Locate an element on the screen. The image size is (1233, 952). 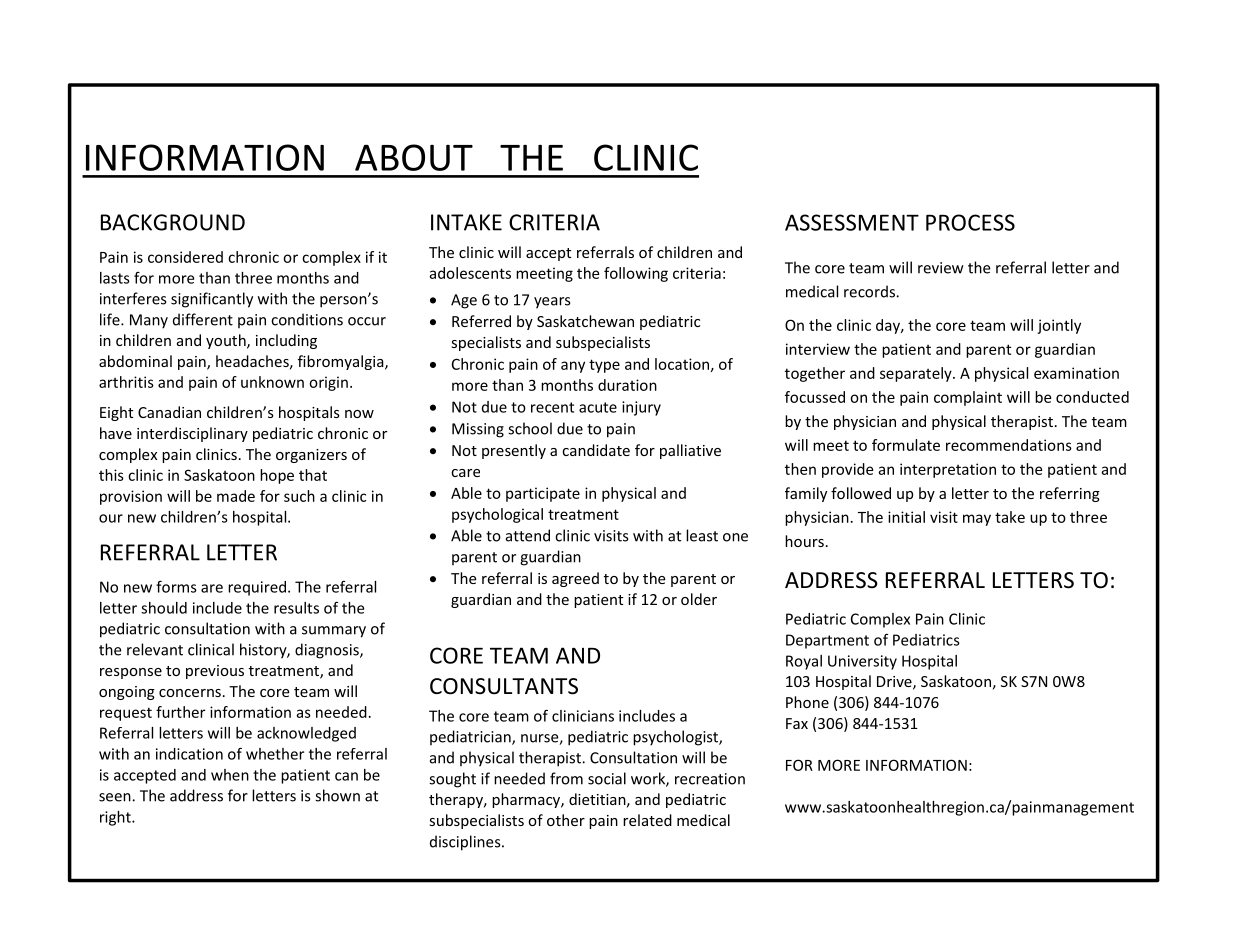
other is located at coordinates (566, 820).
